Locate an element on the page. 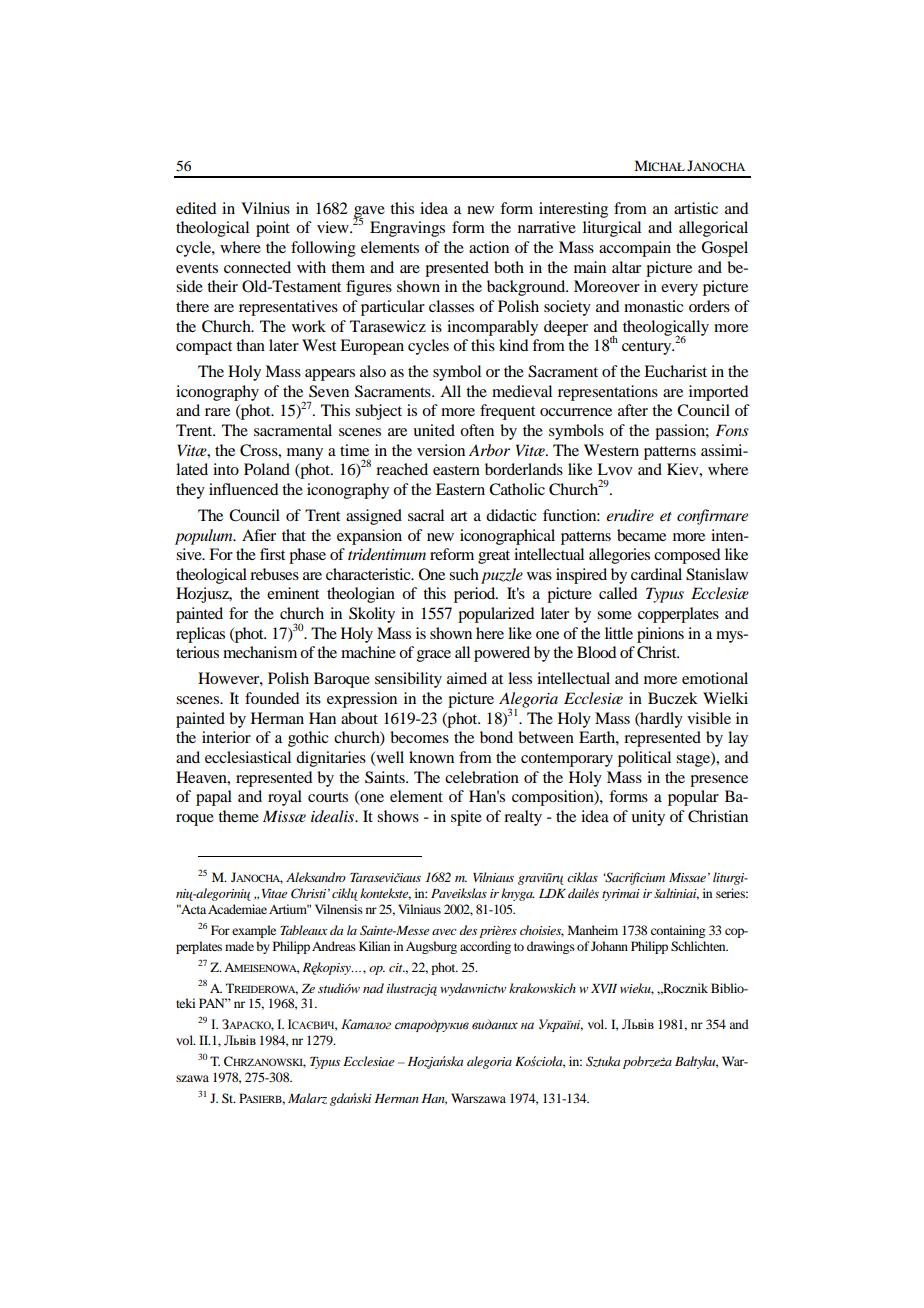 This page has width=924, height=1308. point is located at coordinates (273, 229).
